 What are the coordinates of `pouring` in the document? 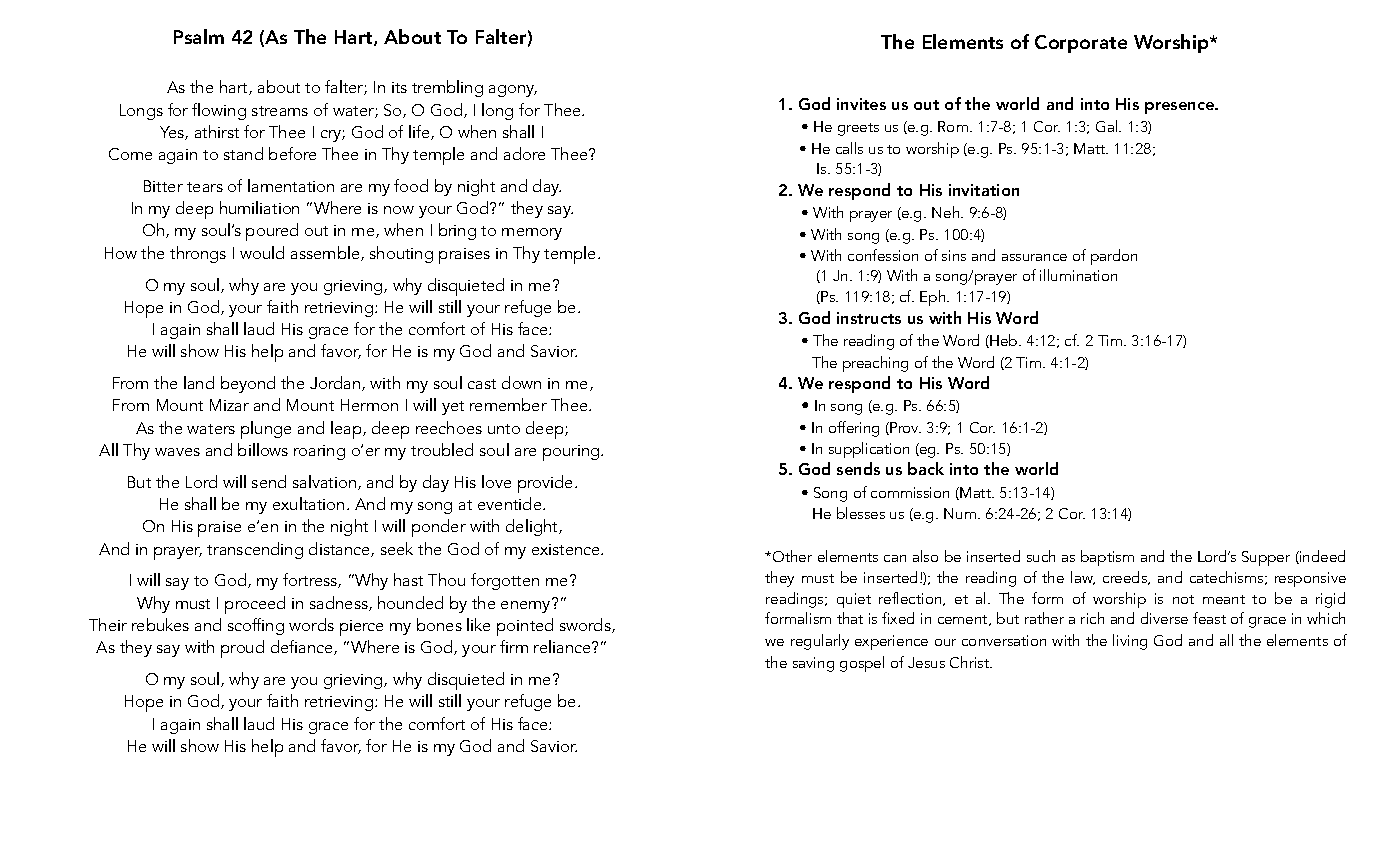 It's located at (572, 453).
